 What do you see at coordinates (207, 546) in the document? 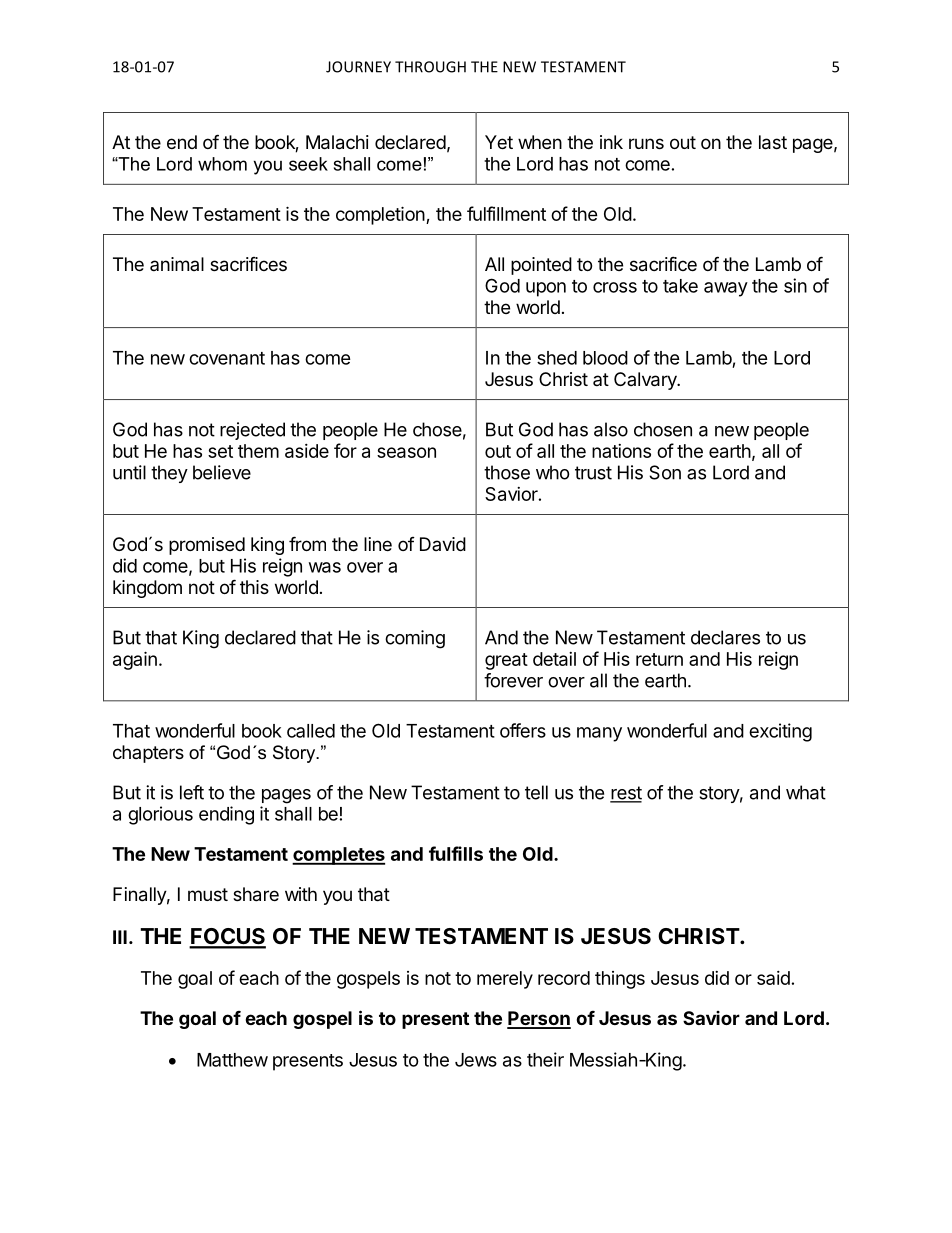
I see `promised` at bounding box center [207, 546].
